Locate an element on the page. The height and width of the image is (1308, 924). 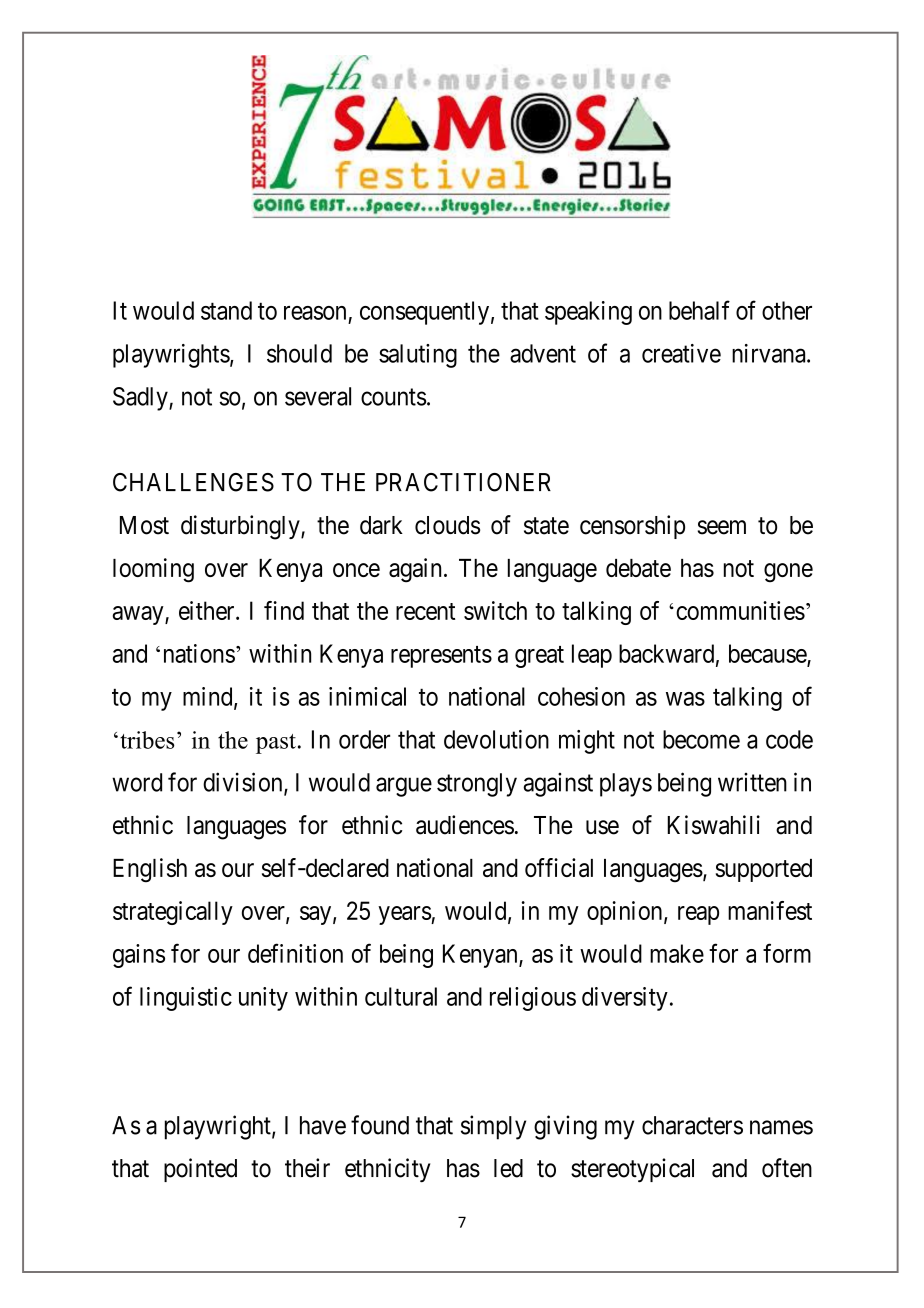
disturbingly is located at coordinates (241, 527).
